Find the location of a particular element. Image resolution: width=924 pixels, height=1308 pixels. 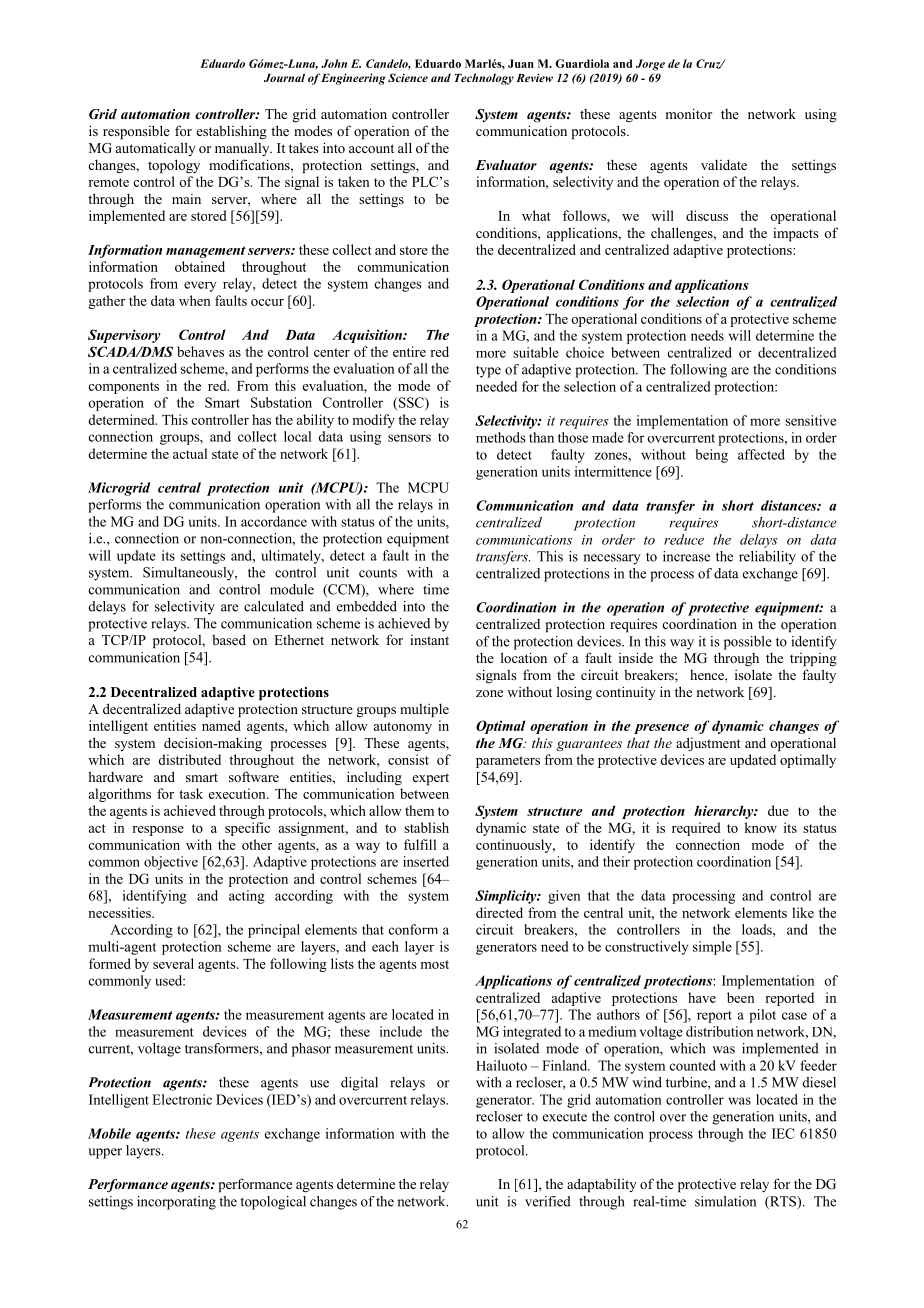

task is located at coordinates (191, 793).
